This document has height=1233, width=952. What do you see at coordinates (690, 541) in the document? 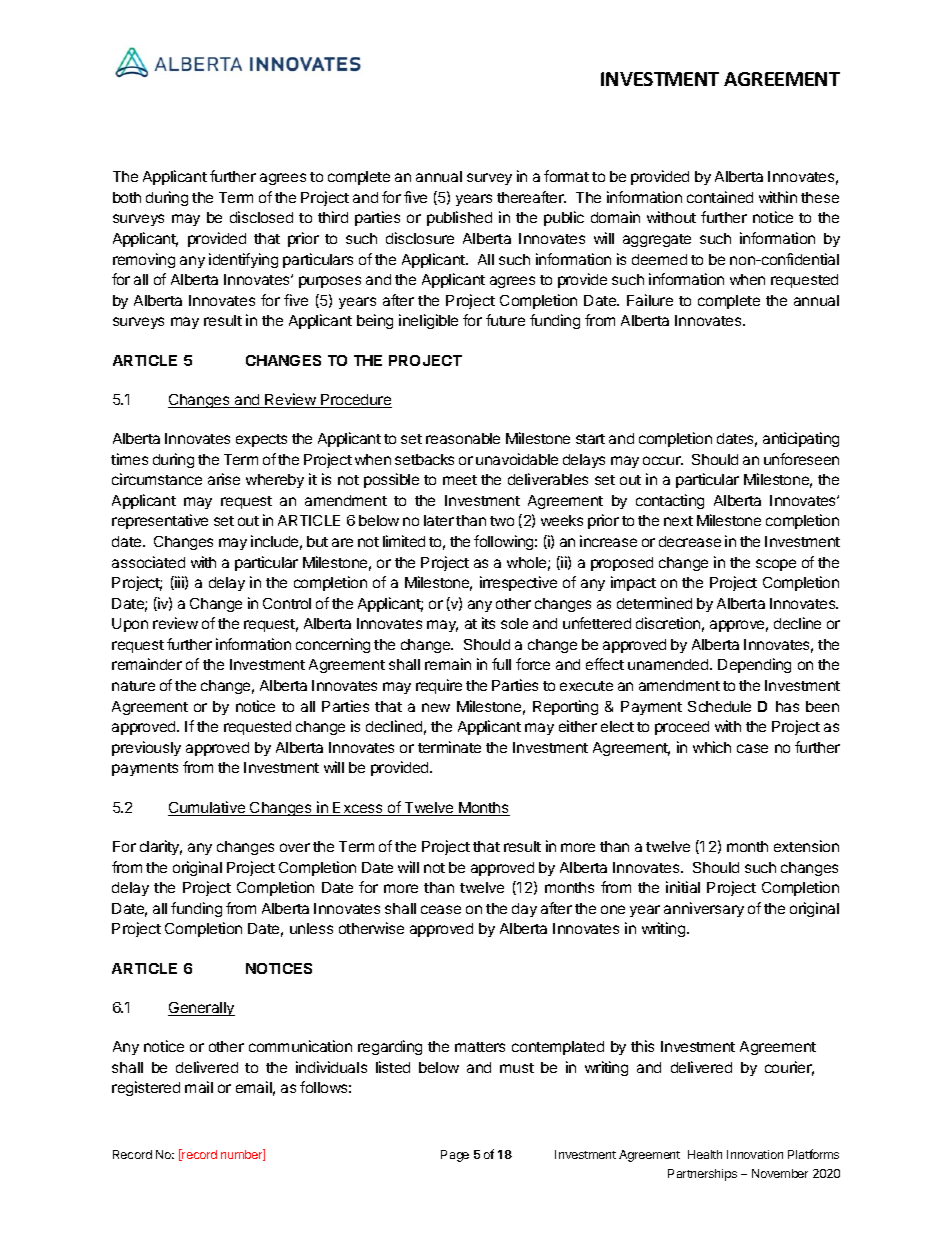
I see `decrease` at bounding box center [690, 541].
